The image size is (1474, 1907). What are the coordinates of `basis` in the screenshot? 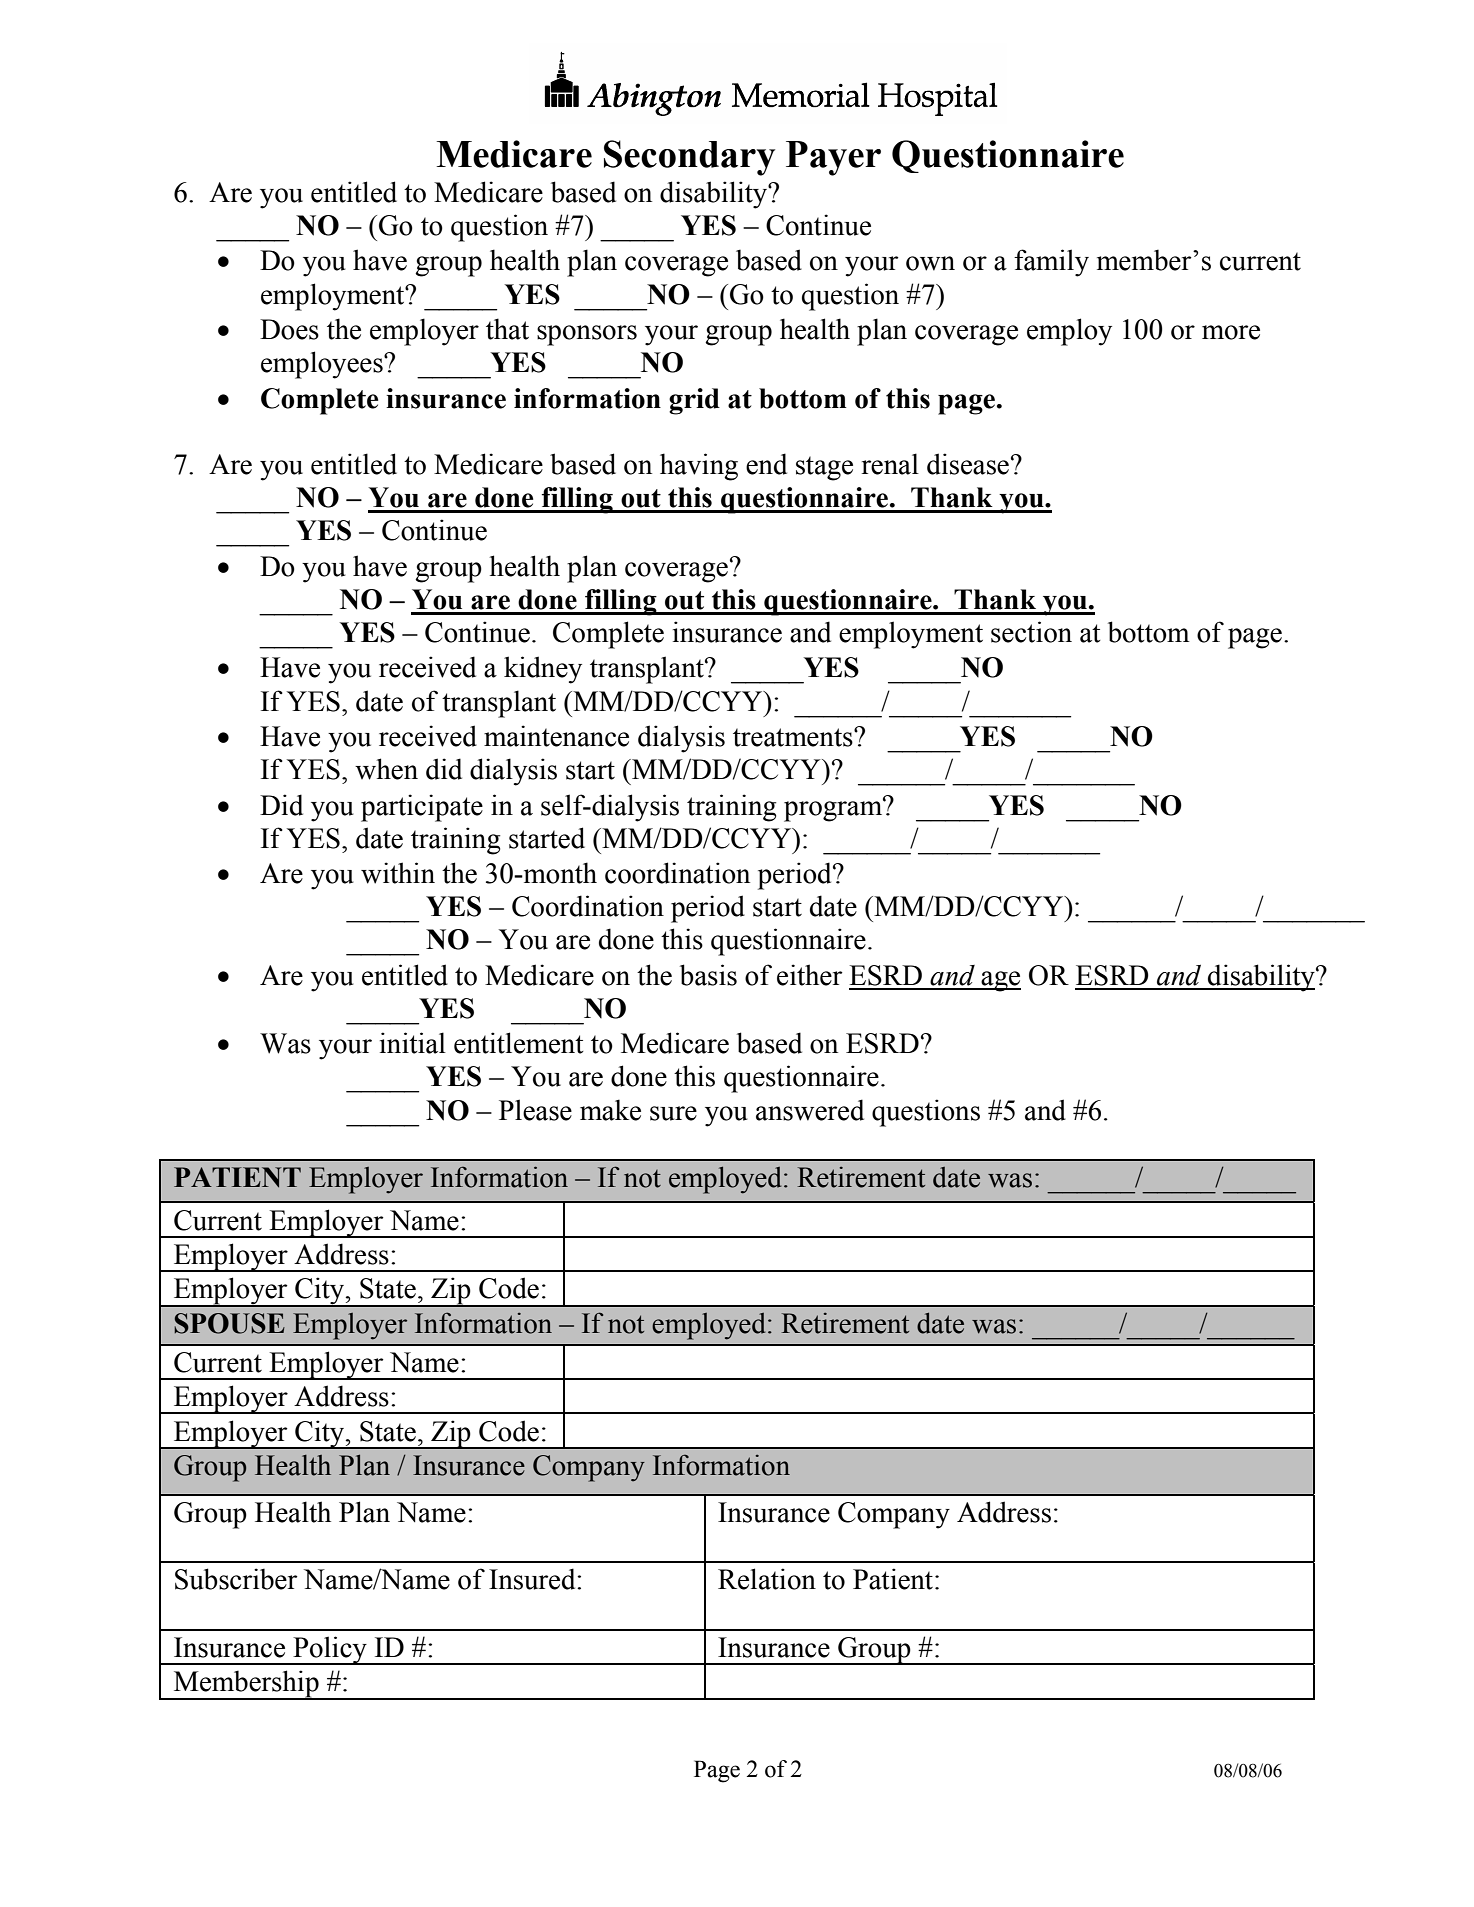 It's located at (708, 975).
